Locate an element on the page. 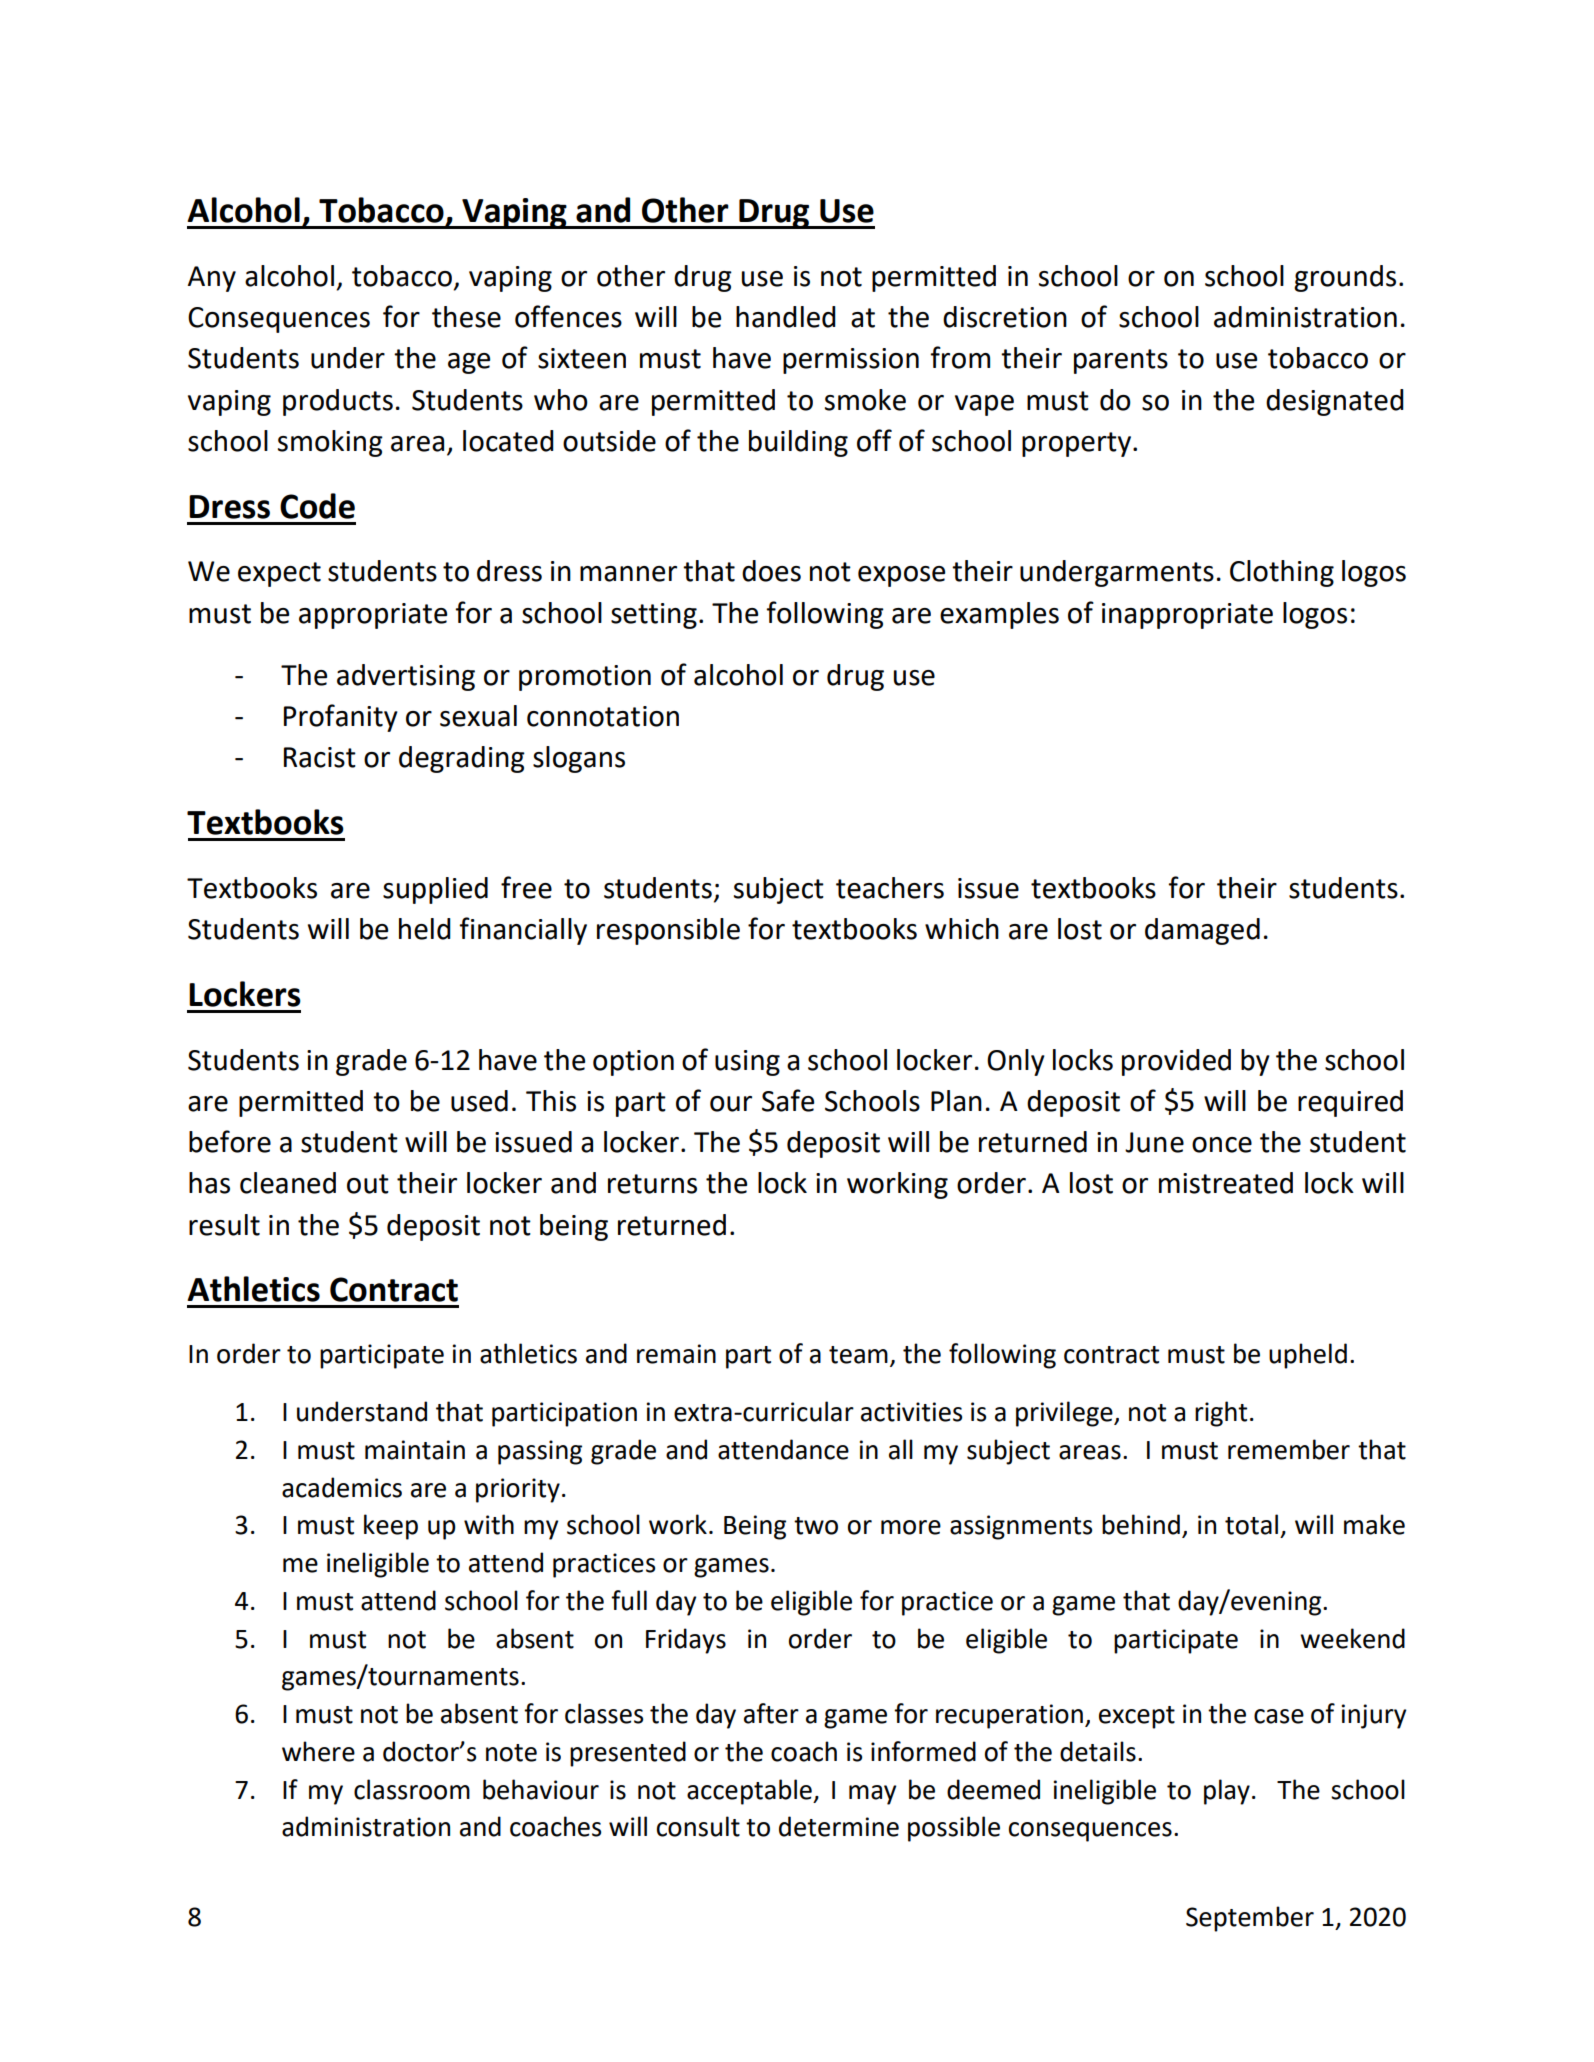 The width and height of the page is (1594, 2062). Clothing is located at coordinates (1282, 573).
